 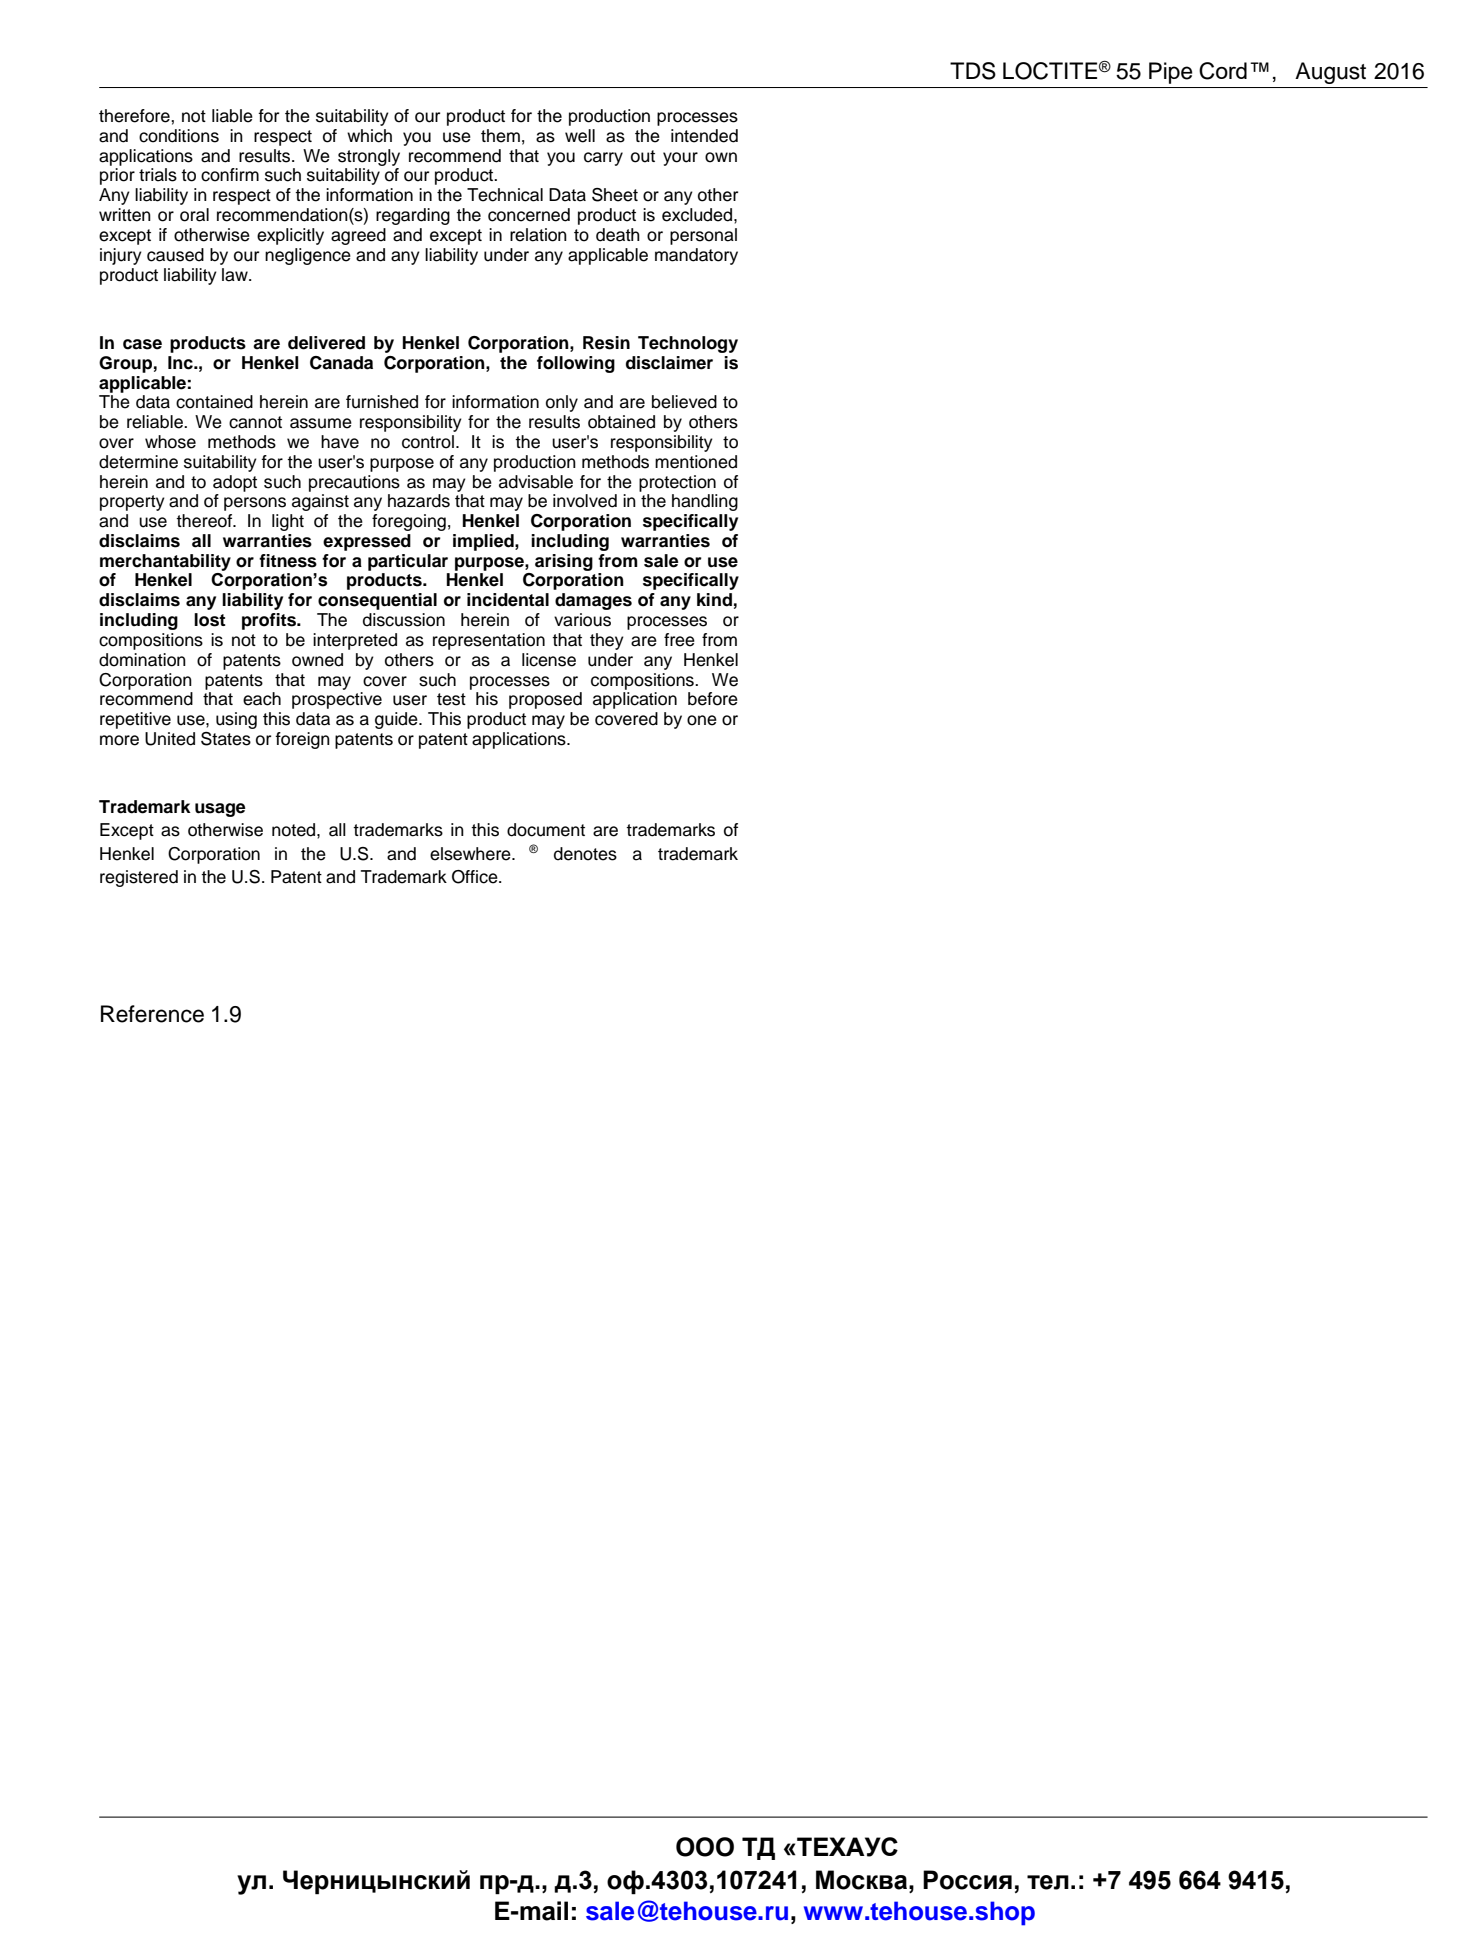 I want to click on free, so click(x=679, y=640).
